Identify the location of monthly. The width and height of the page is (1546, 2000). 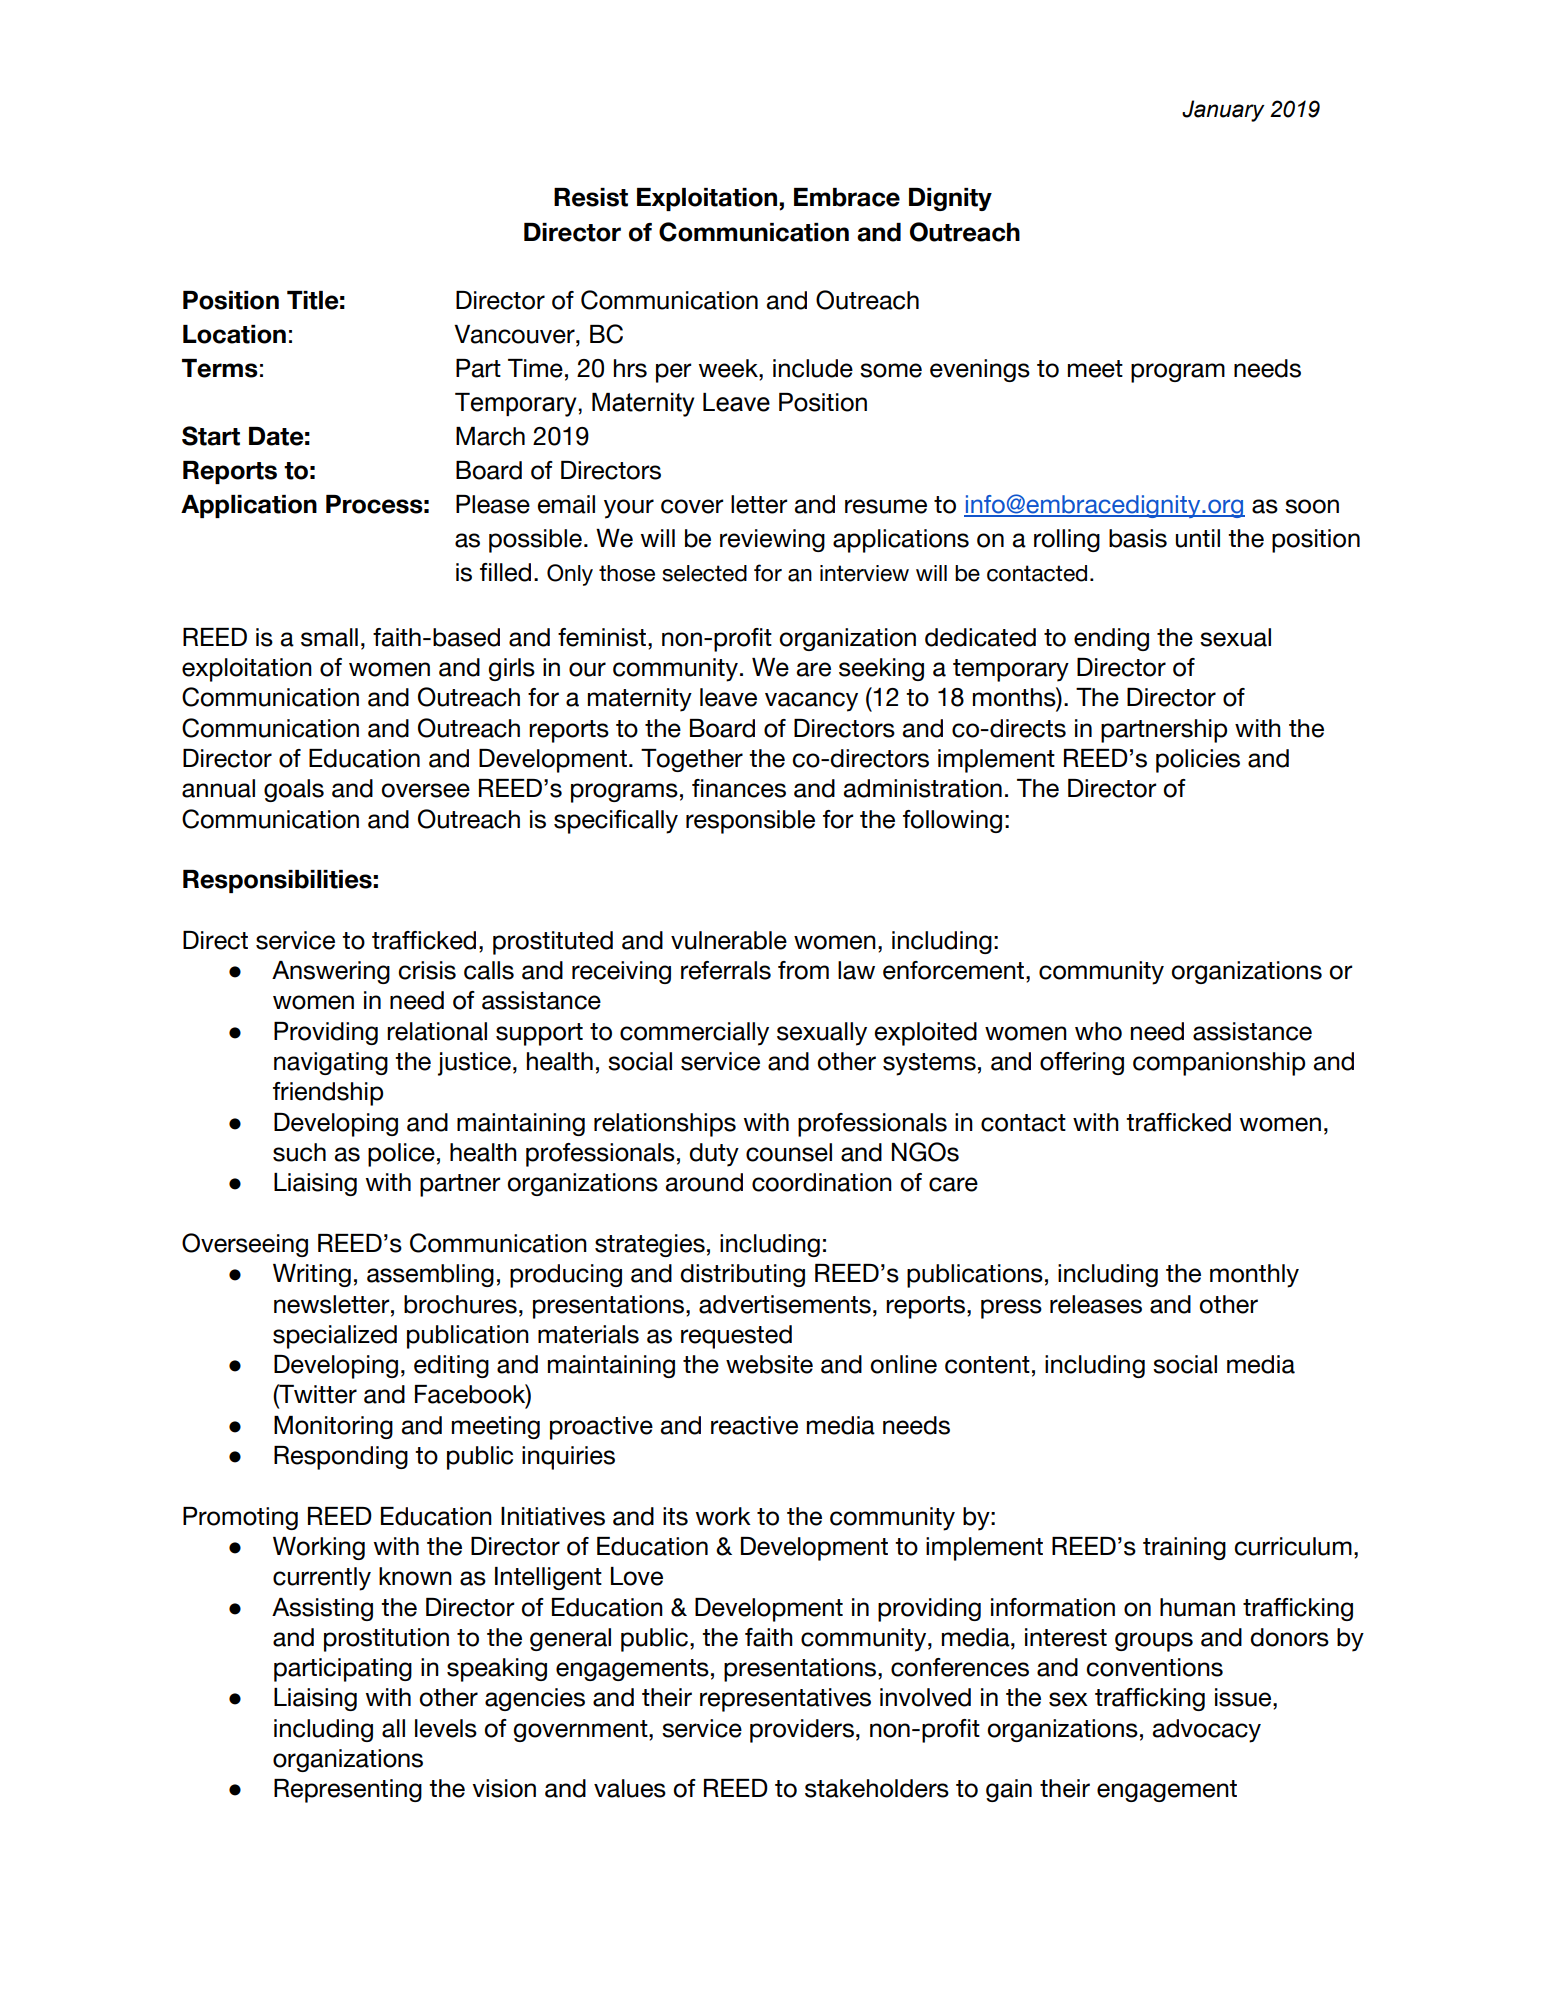
(1254, 1276).
